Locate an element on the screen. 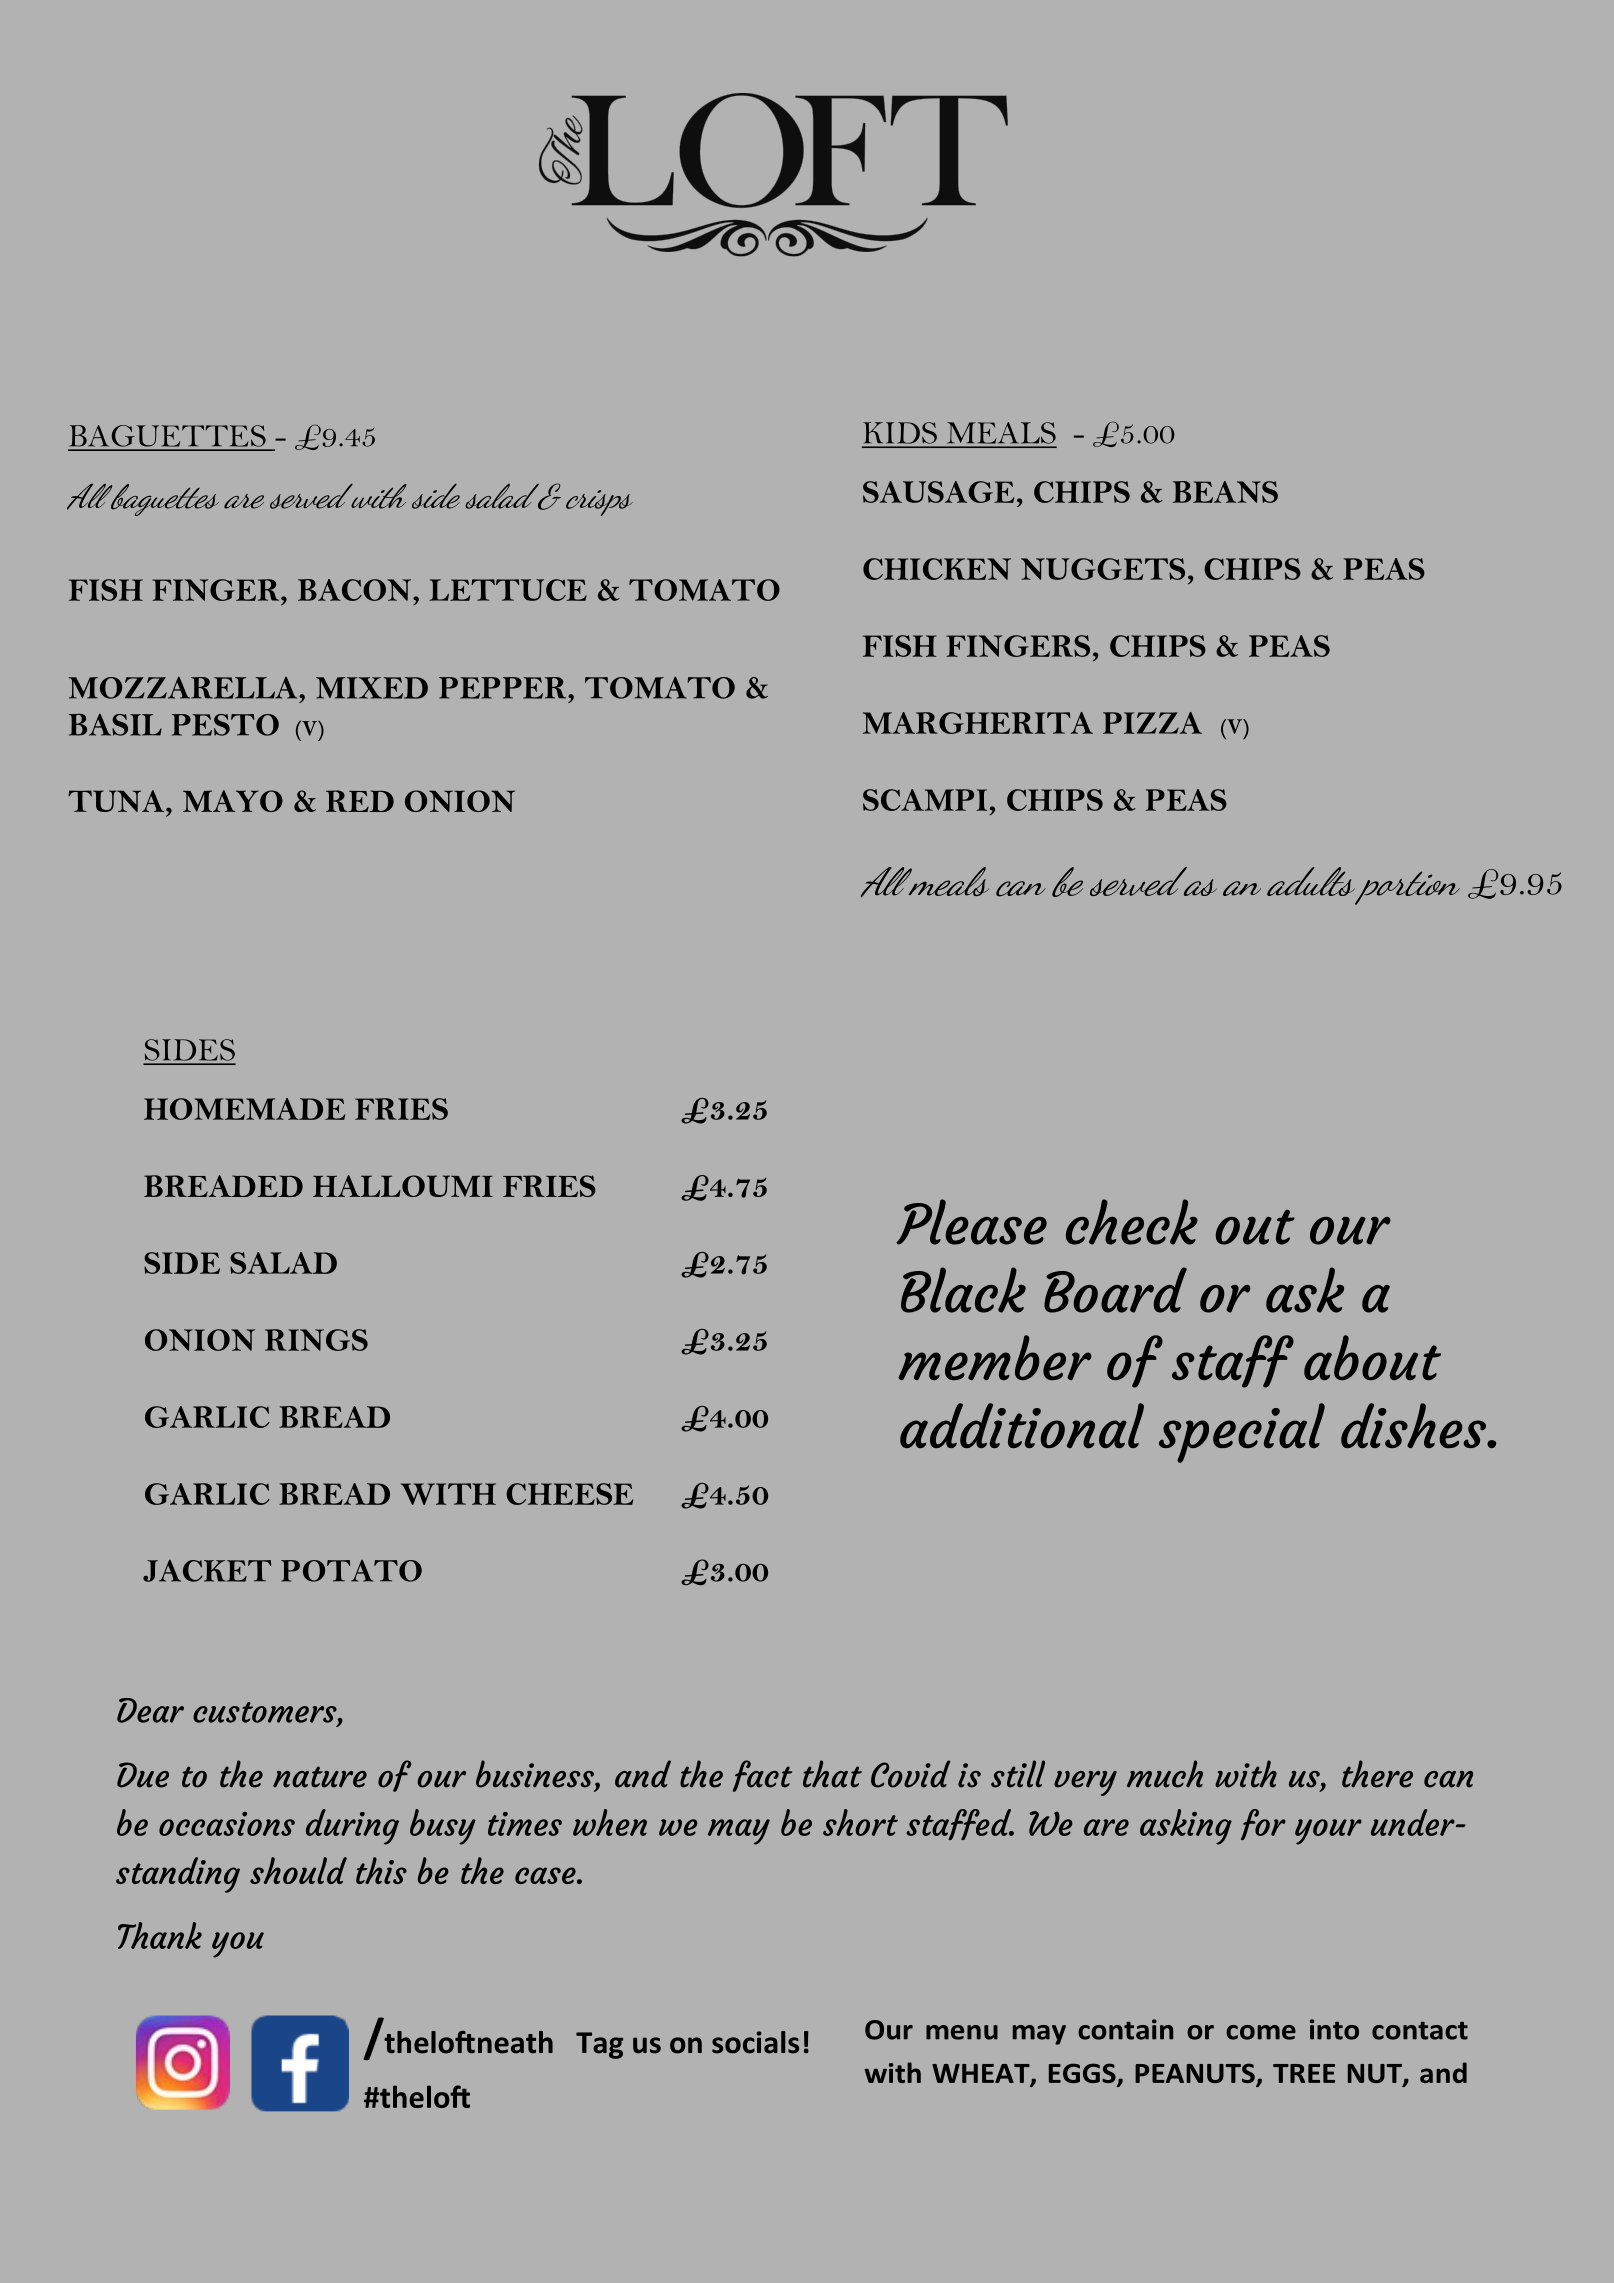  PIZZA is located at coordinates (1152, 723).
